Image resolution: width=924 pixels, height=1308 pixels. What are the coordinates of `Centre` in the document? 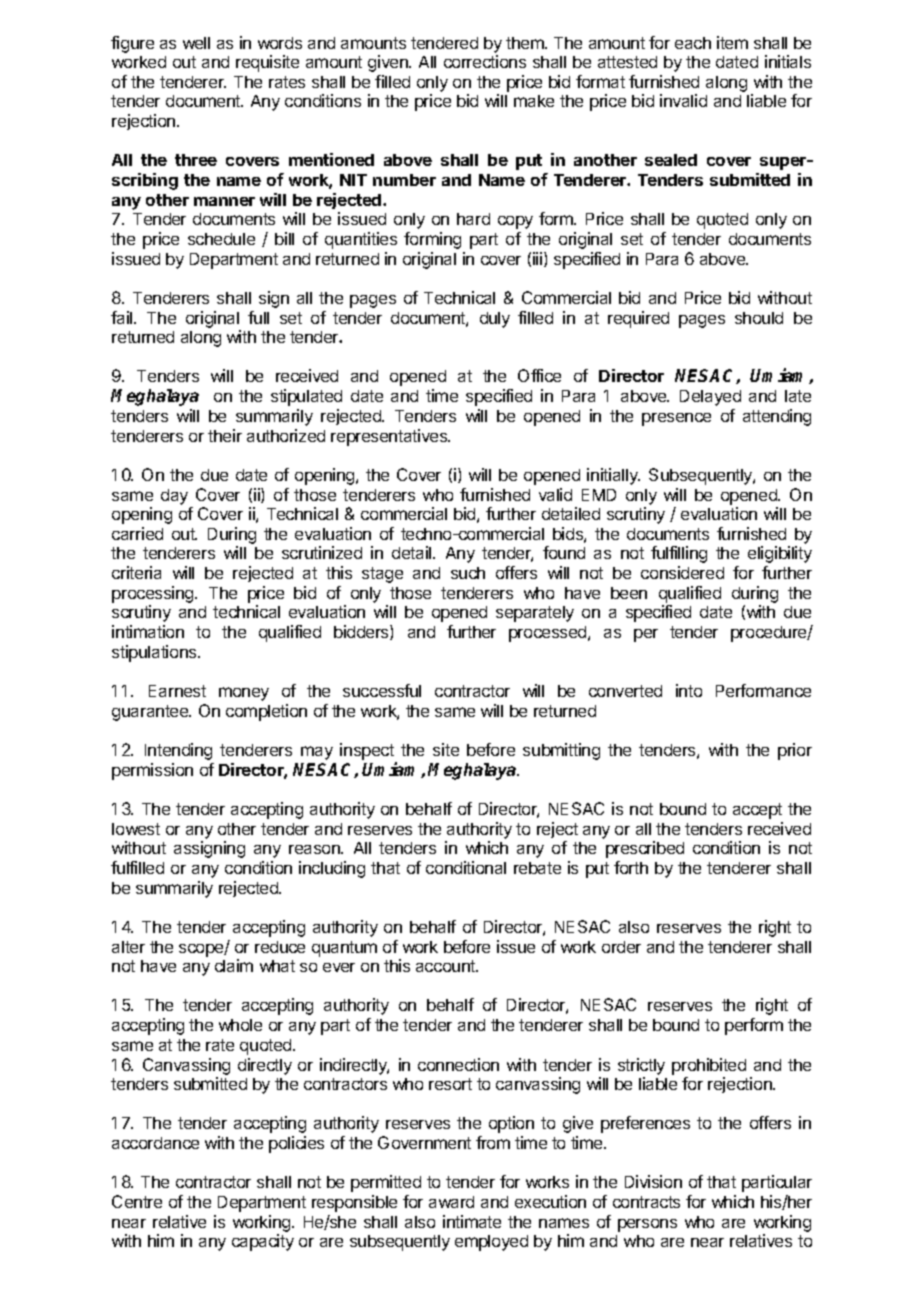 It's located at (137, 1201).
